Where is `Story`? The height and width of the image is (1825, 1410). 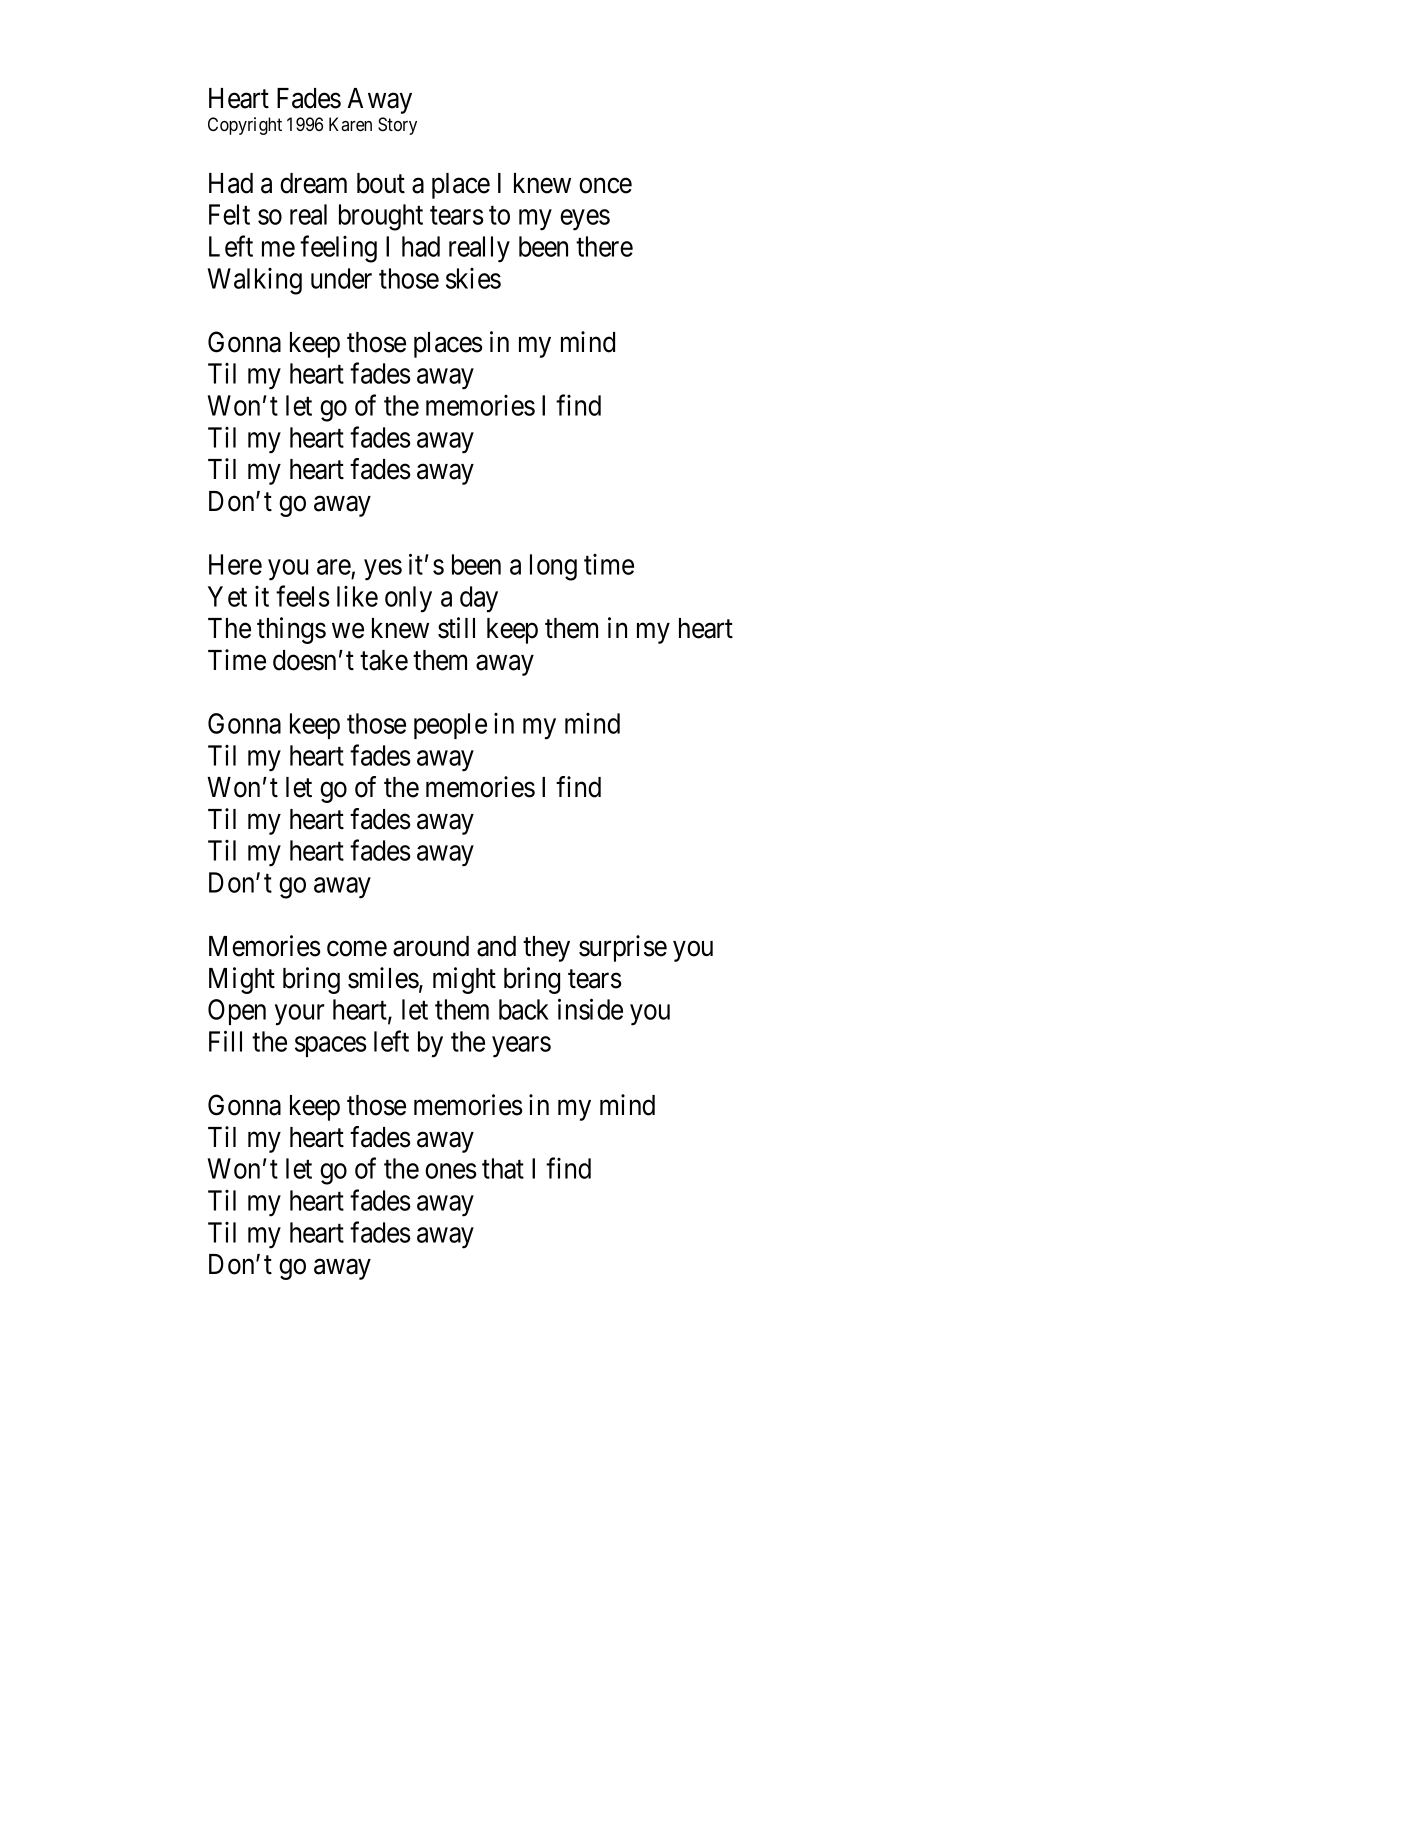 Story is located at coordinates (397, 126).
